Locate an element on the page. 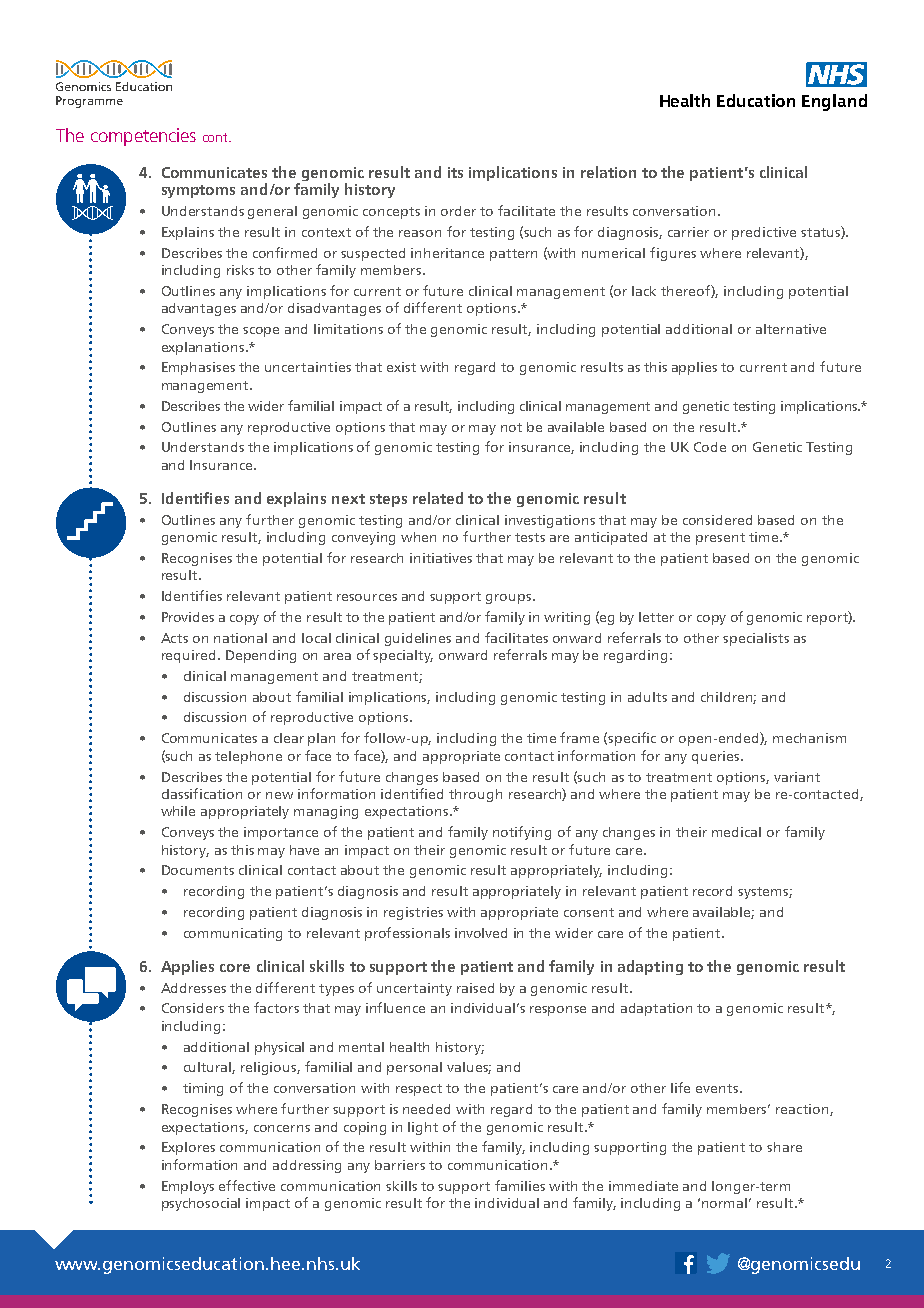 Image resolution: width=924 pixels, height=1308 pixels. national is located at coordinates (240, 638).
